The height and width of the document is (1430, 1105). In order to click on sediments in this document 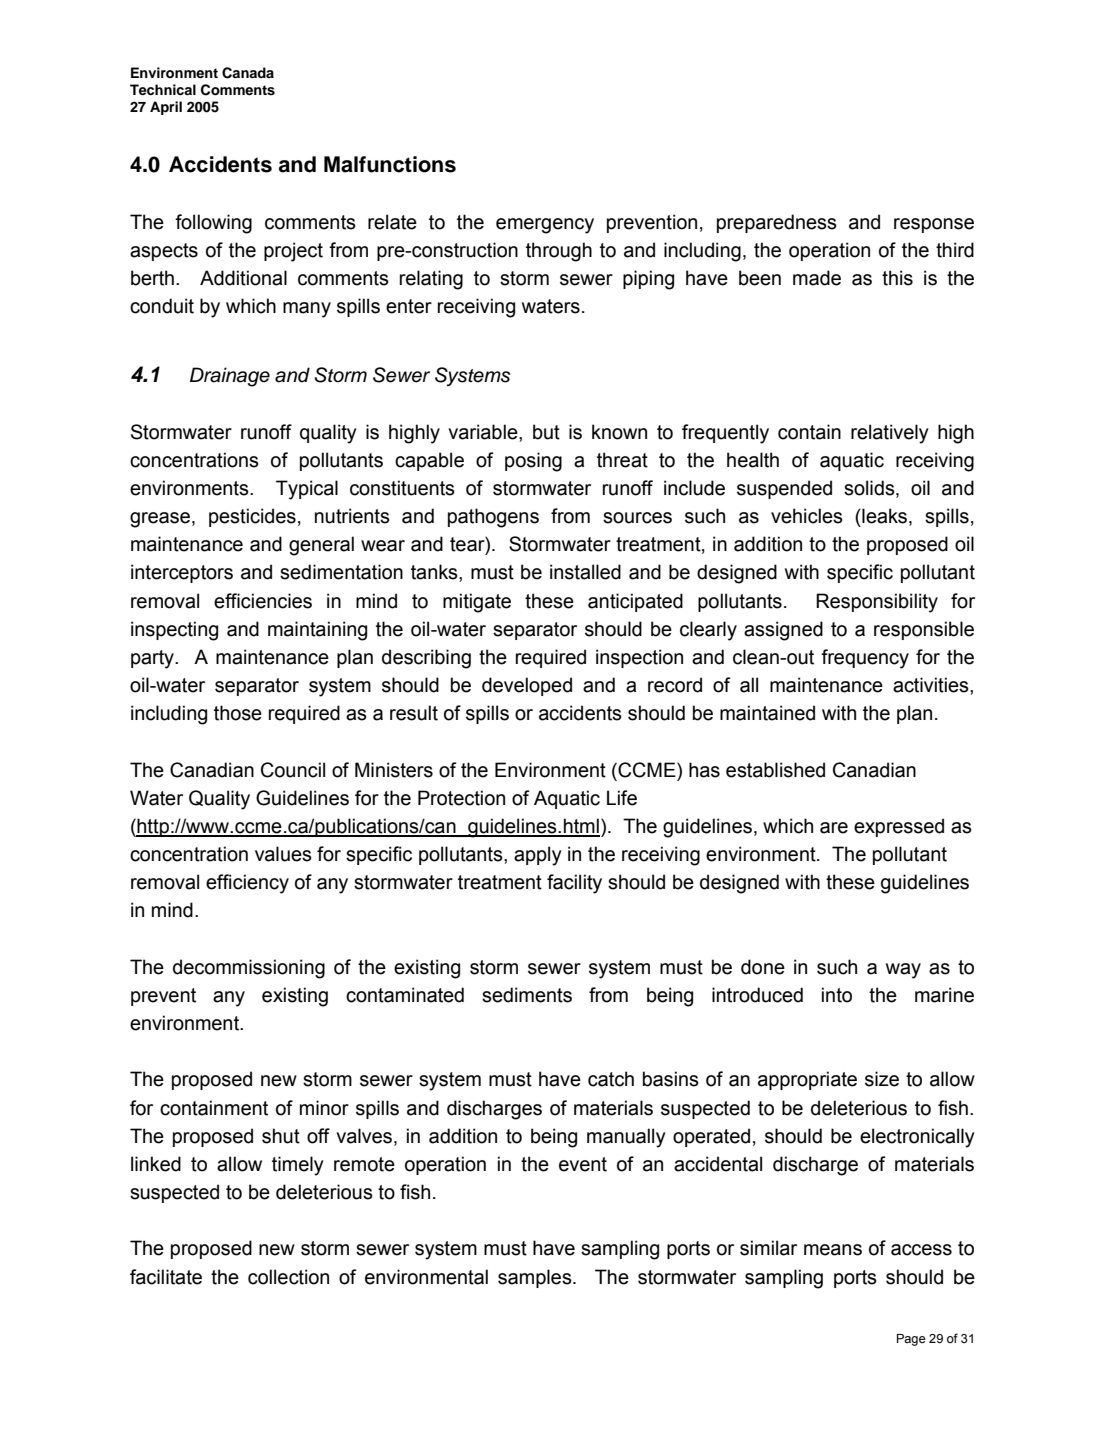, I will do `click(527, 995)`.
